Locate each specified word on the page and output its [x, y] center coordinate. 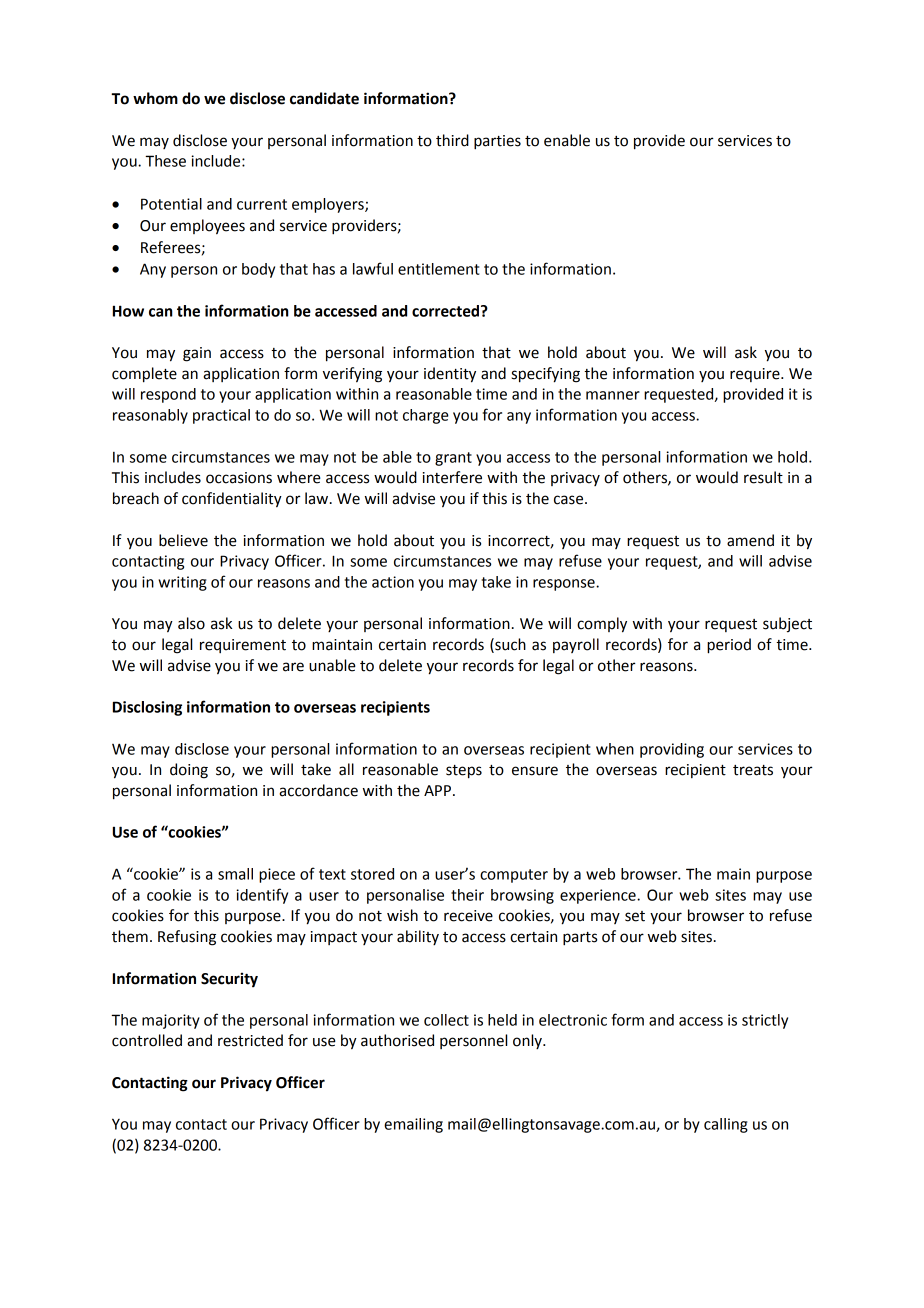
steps [464, 772]
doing [189, 771]
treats [753, 770]
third [452, 140]
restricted [250, 1040]
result [763, 477]
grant [453, 459]
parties [497, 142]
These [165, 161]
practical [221, 416]
